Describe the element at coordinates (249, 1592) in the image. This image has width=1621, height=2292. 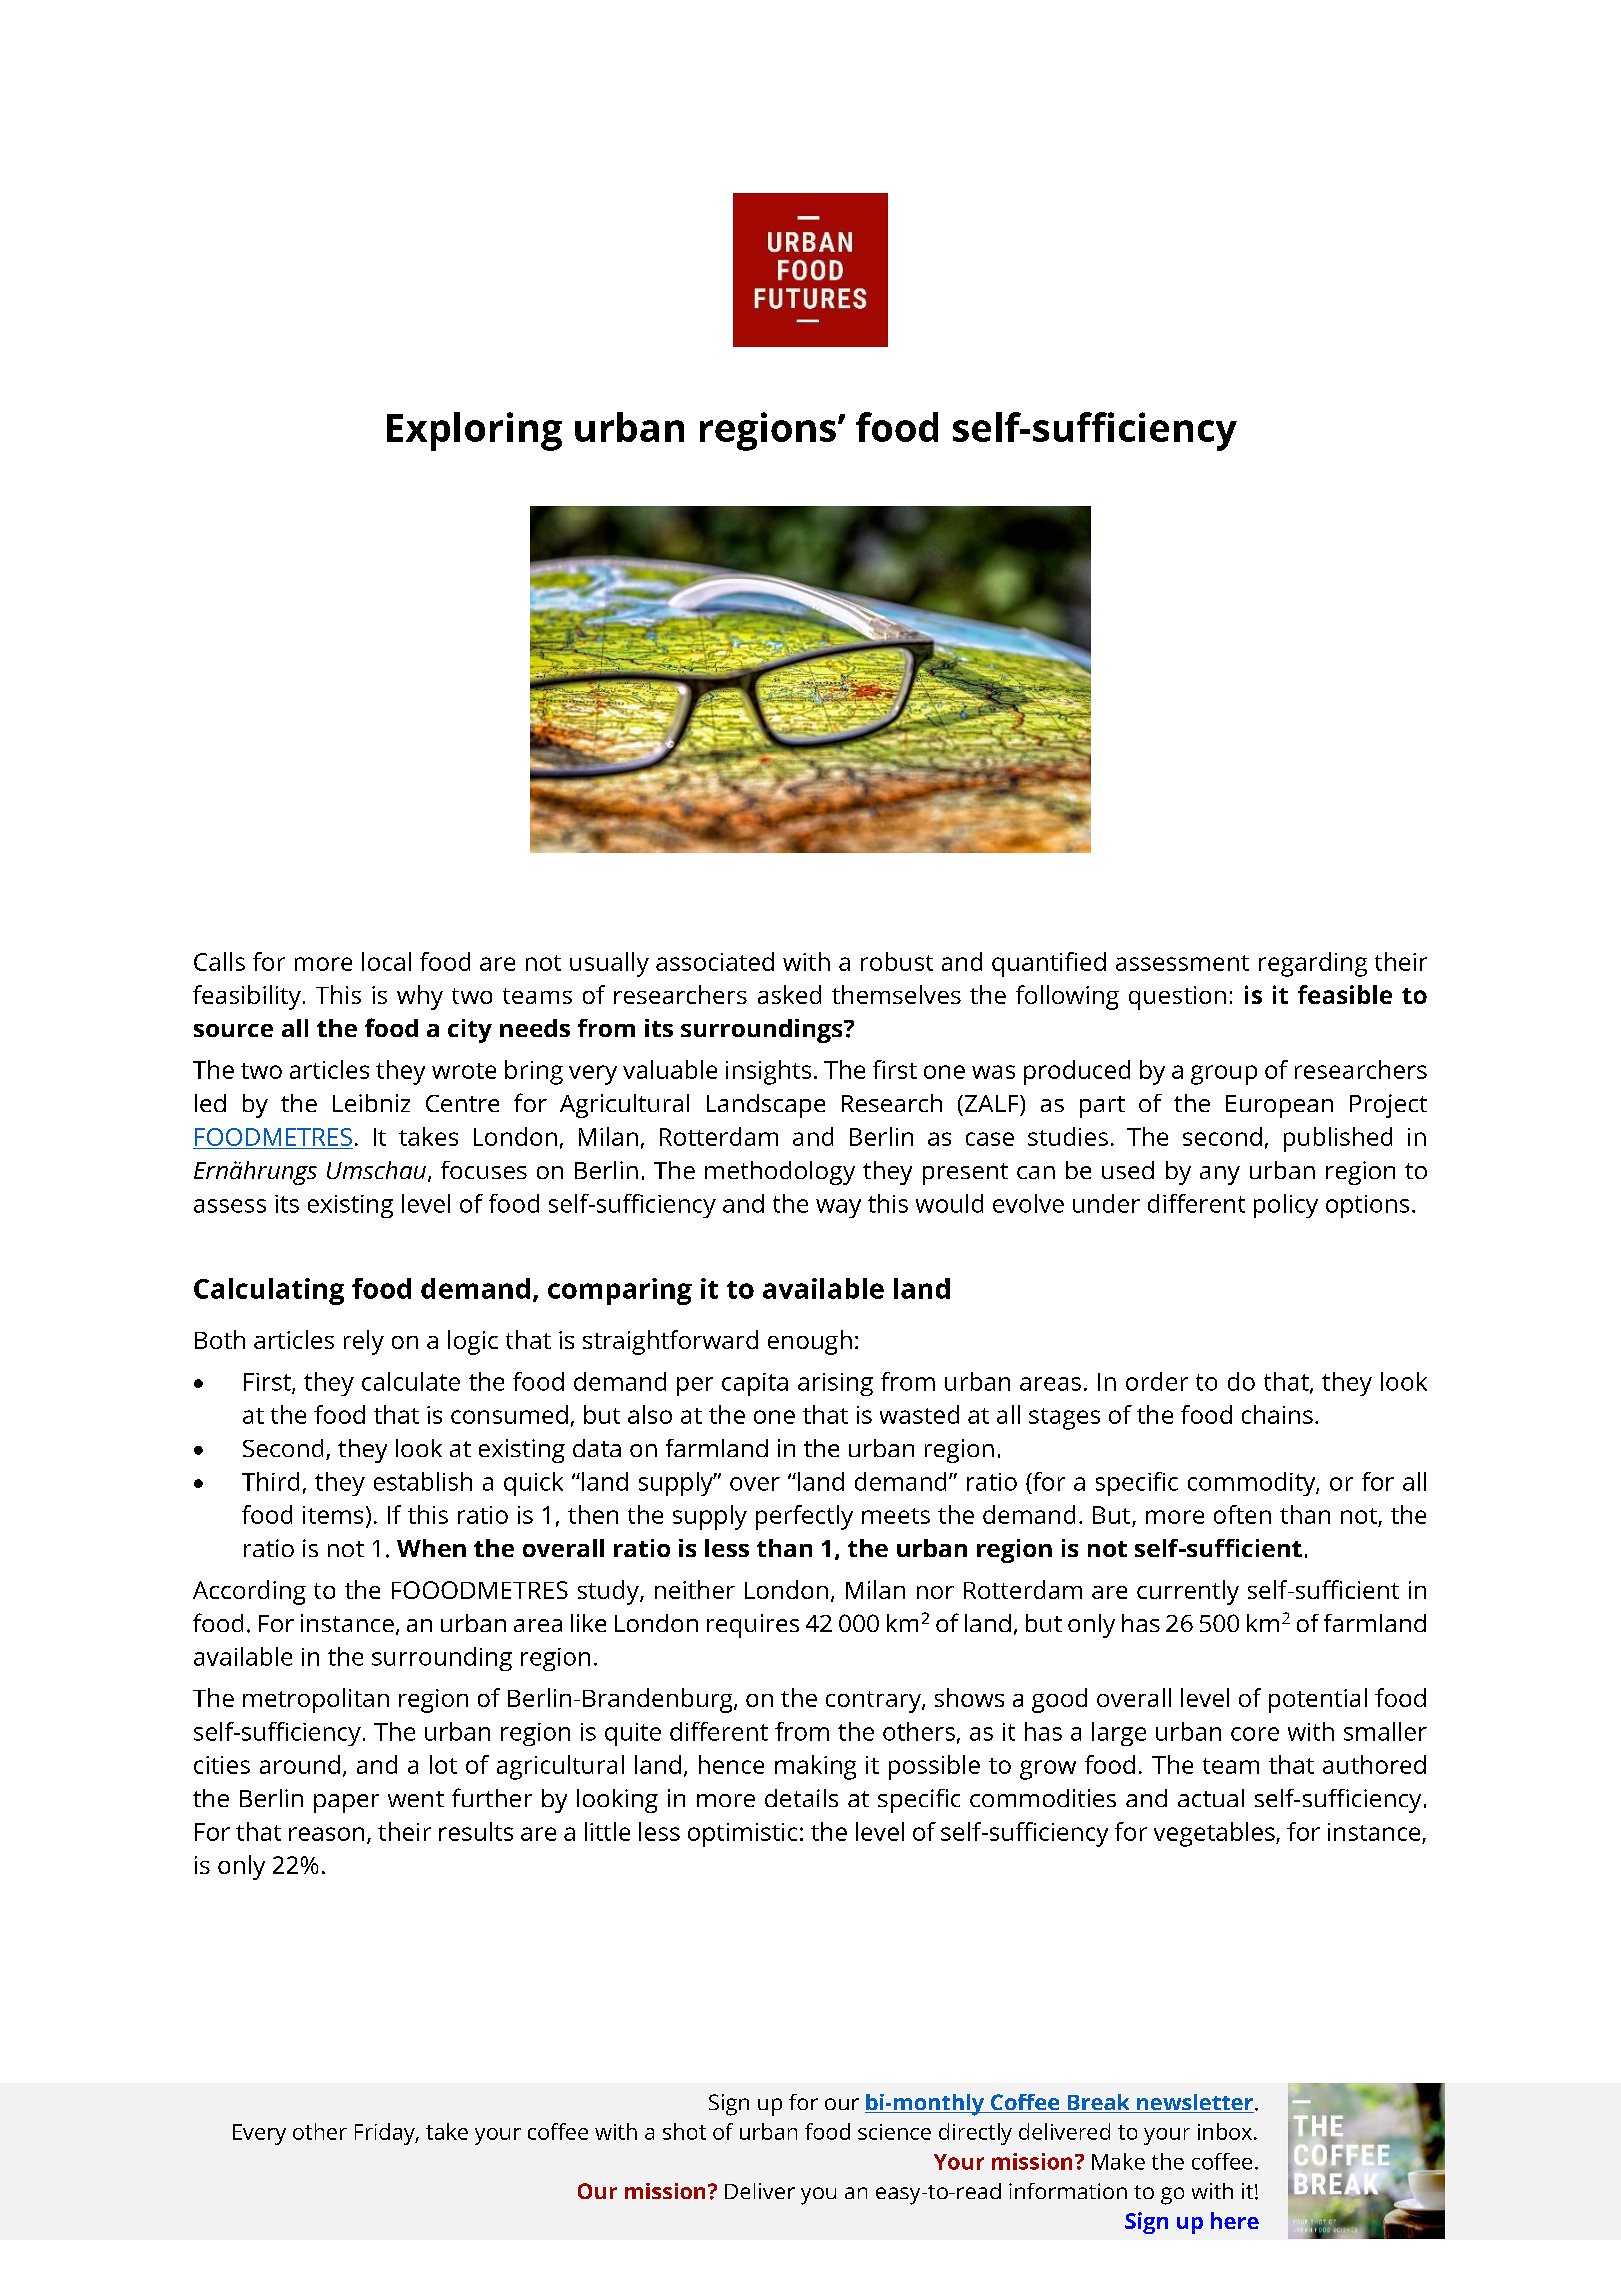
I see `According` at that location.
